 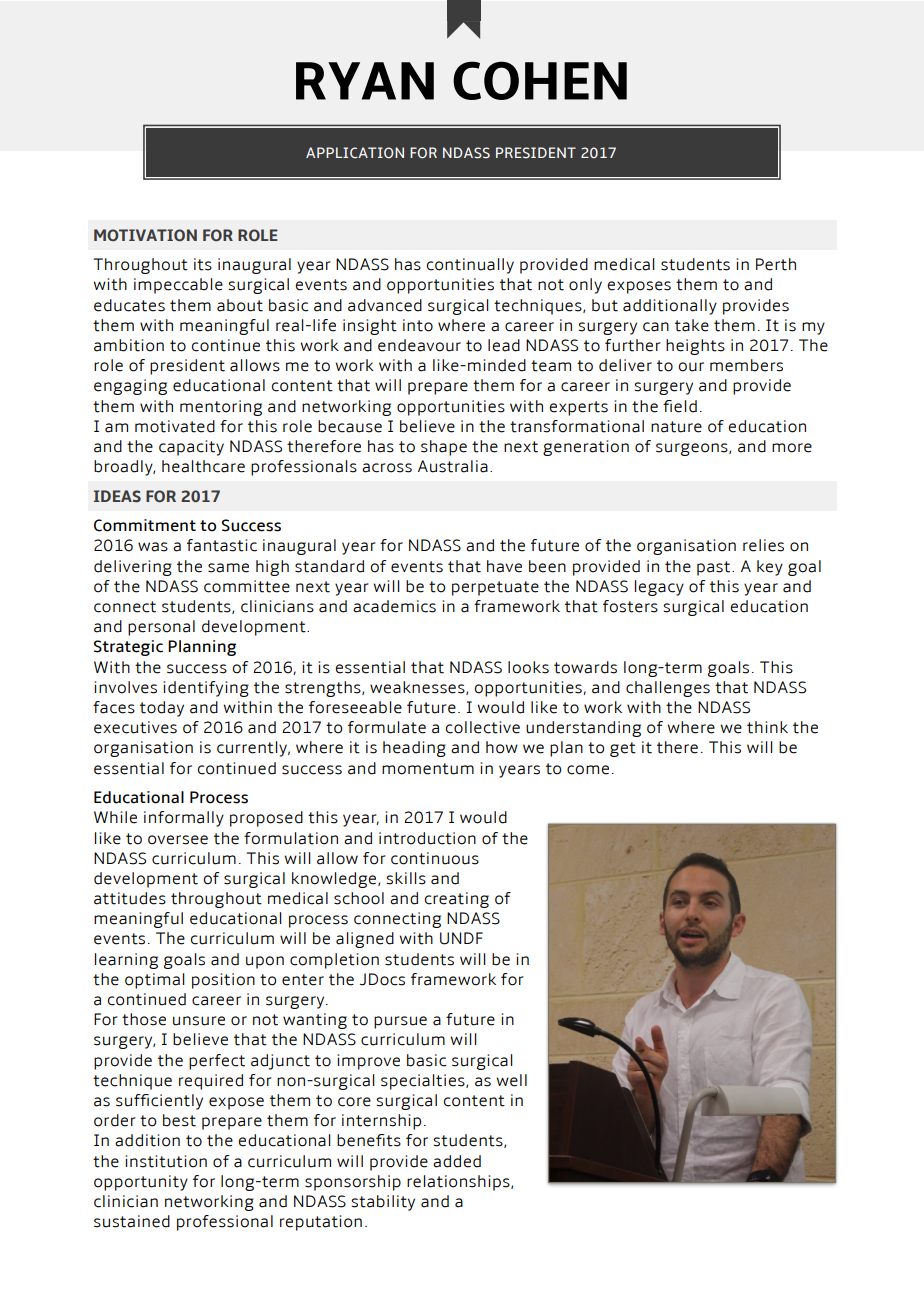 I want to click on MOTIVATION, so click(x=145, y=235).
